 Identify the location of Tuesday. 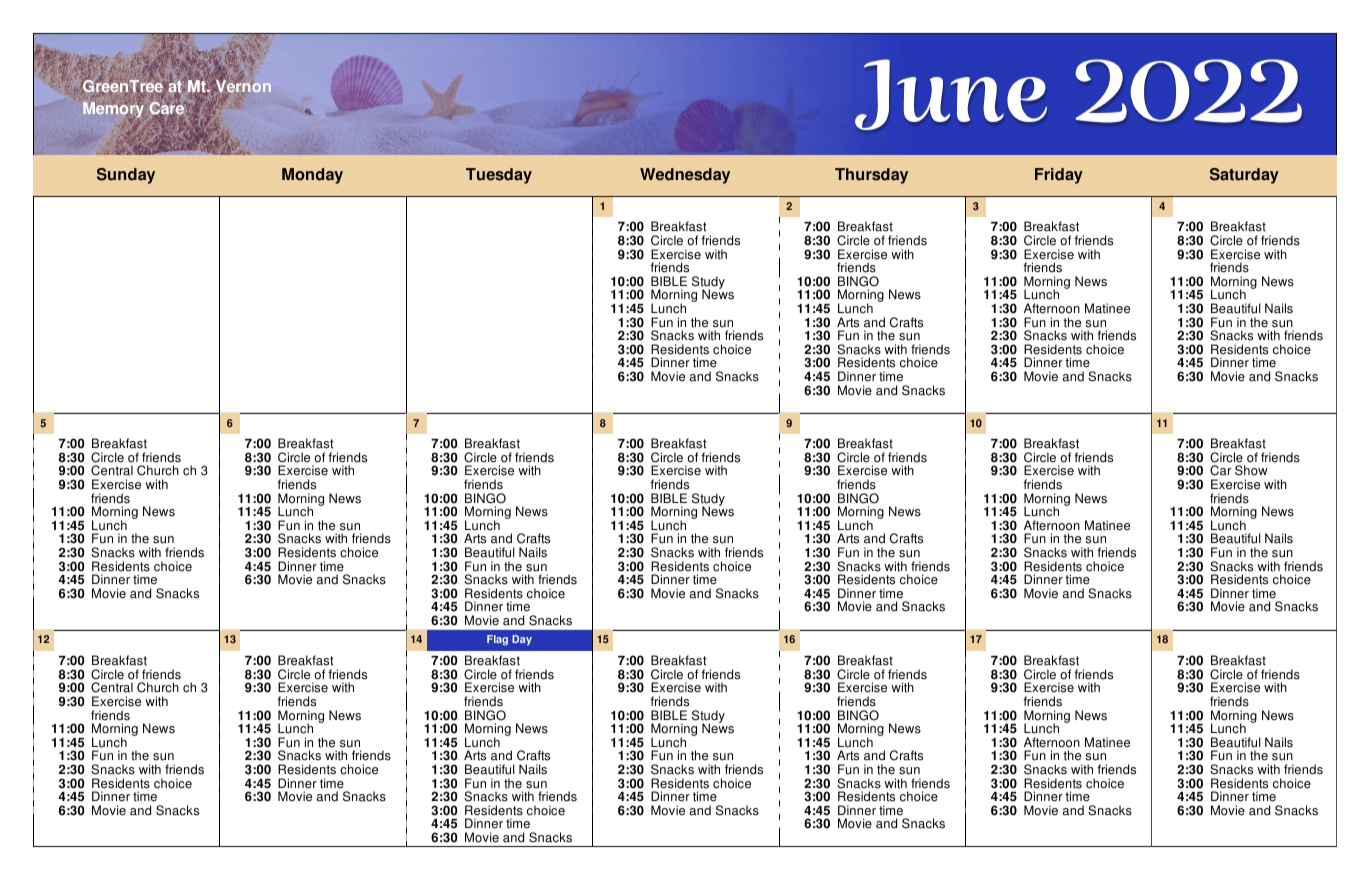
(499, 176).
